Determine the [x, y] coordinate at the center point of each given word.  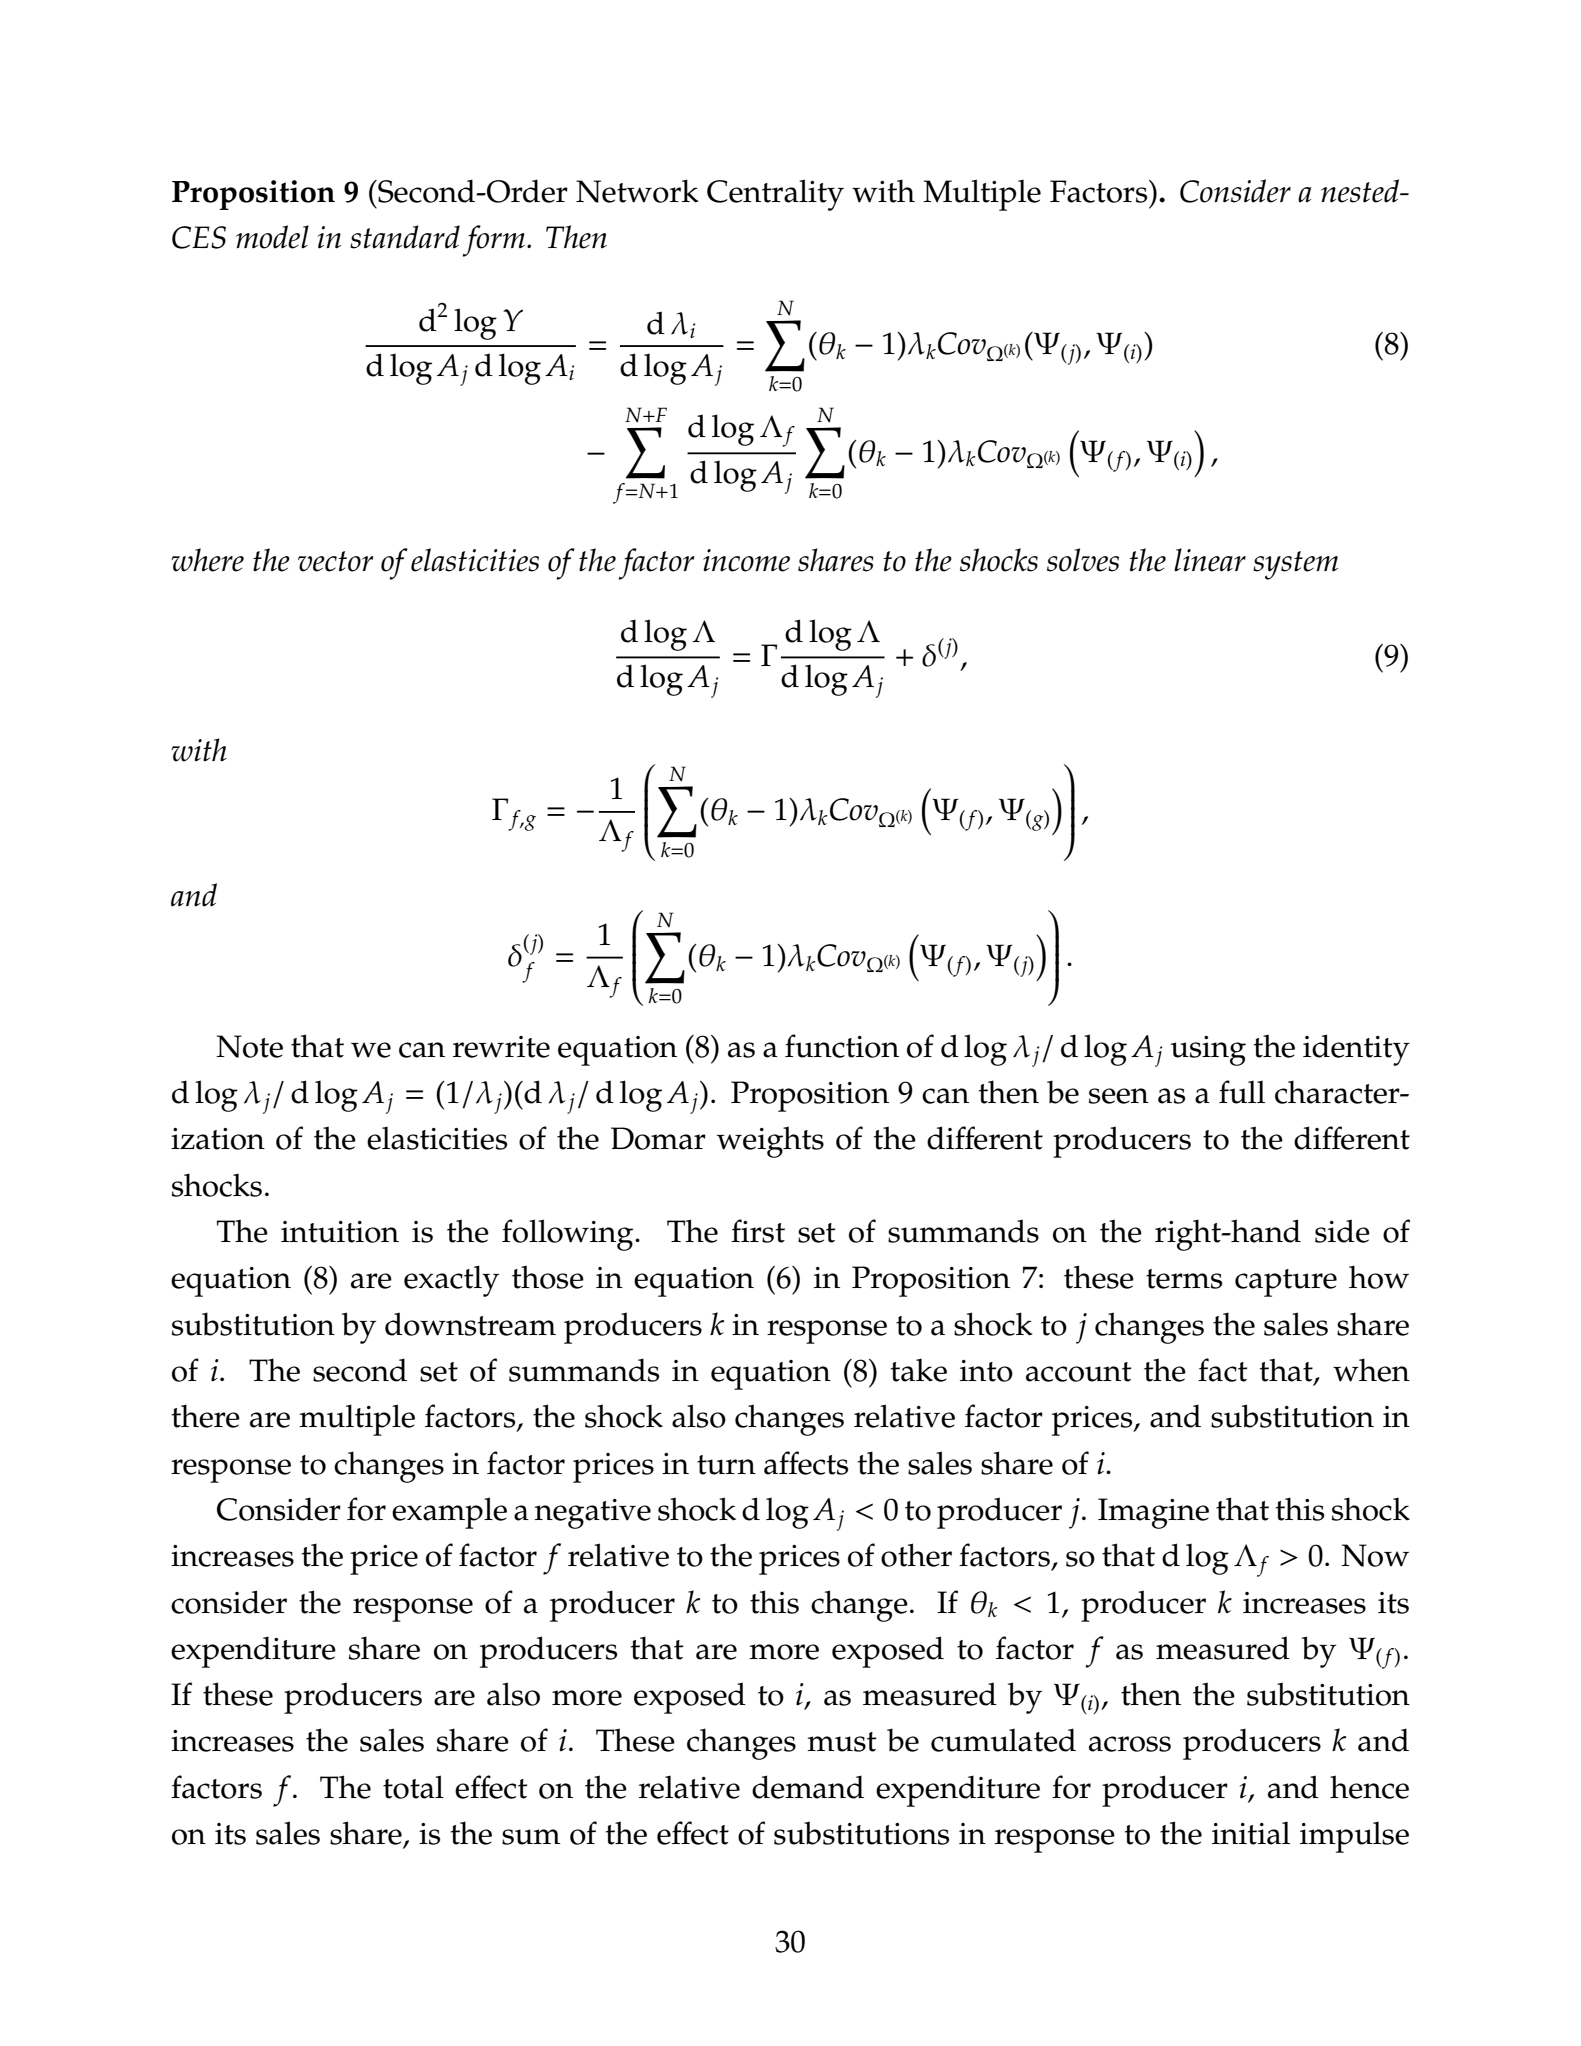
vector [336, 561]
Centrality [775, 195]
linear [1210, 560]
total [413, 1787]
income [746, 560]
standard [405, 237]
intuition [340, 1232]
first [758, 1231]
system [1295, 565]
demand [808, 1787]
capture [1286, 1283]
